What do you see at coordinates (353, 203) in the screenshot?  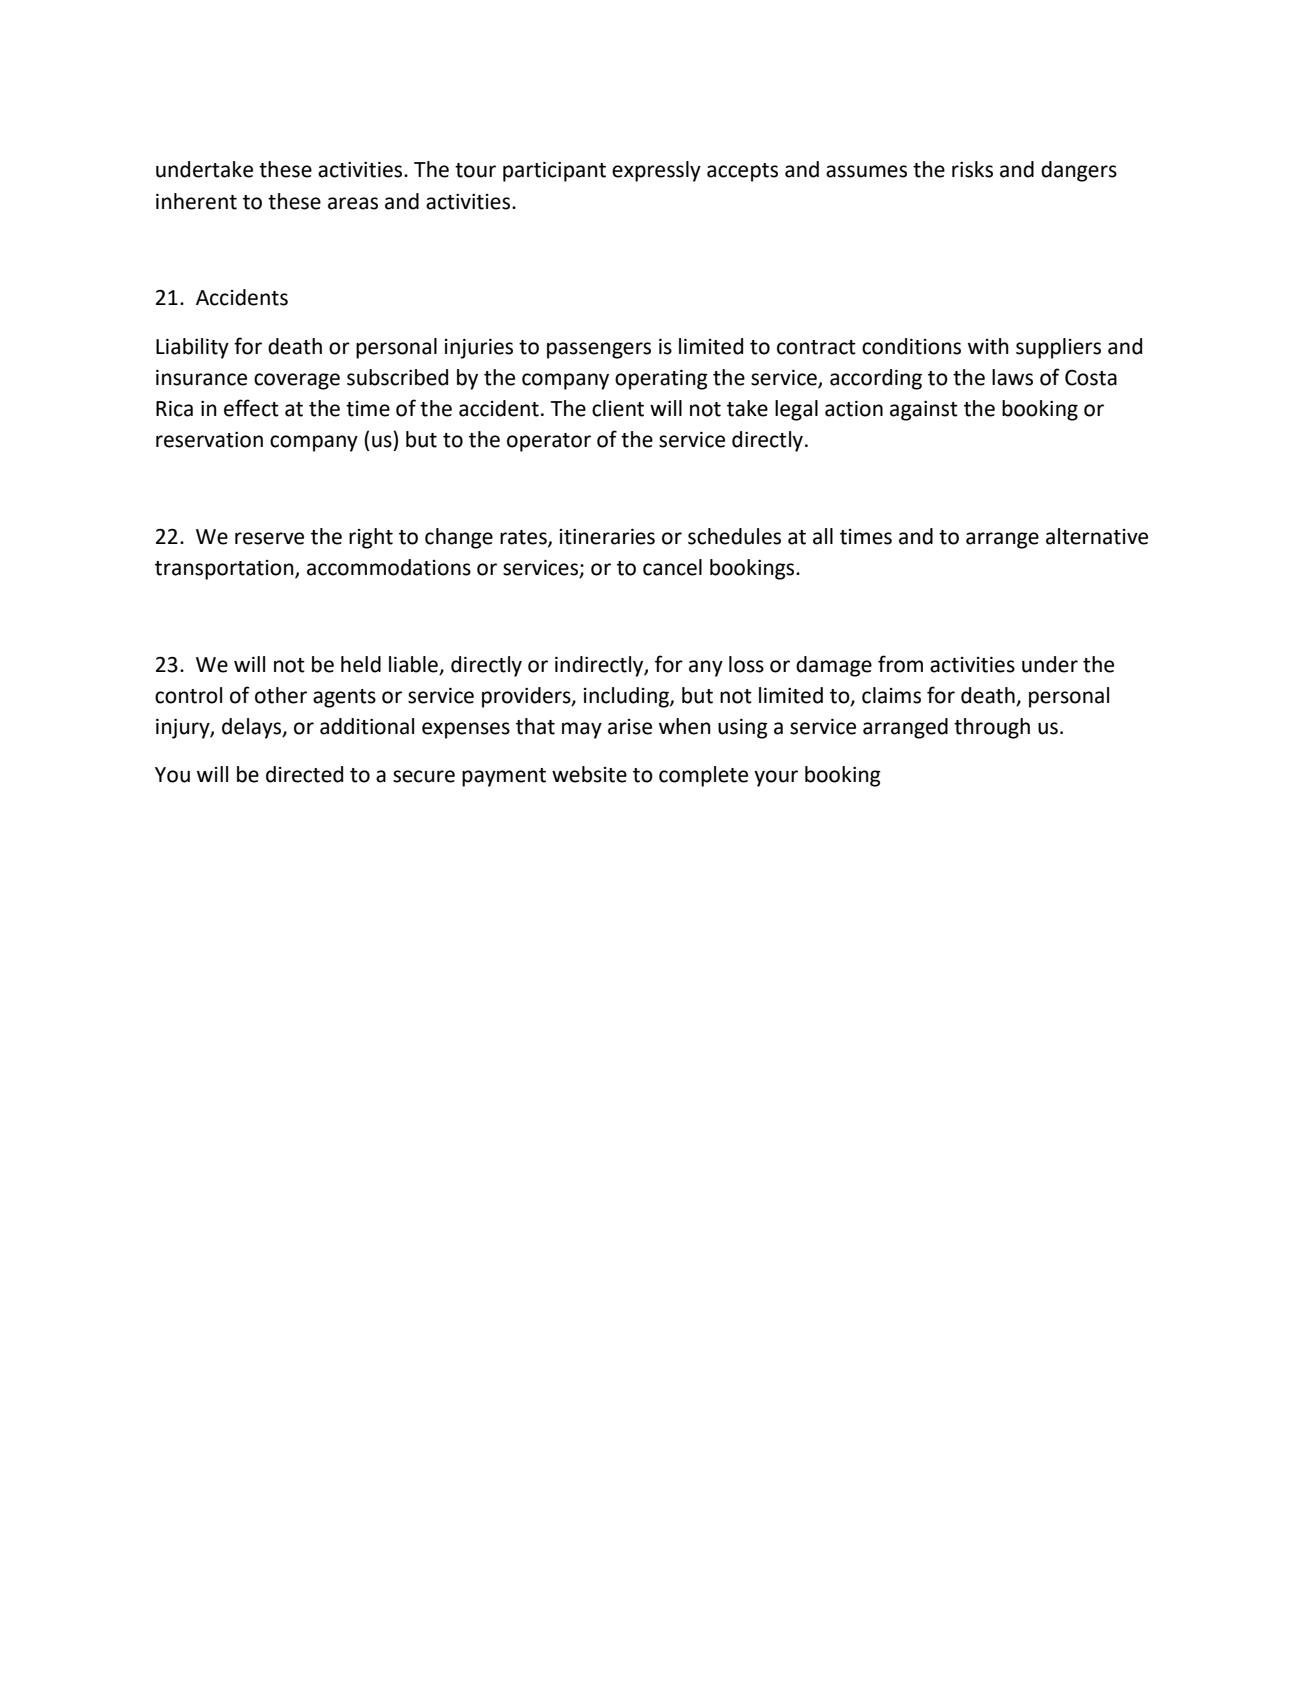 I see `areas` at bounding box center [353, 203].
